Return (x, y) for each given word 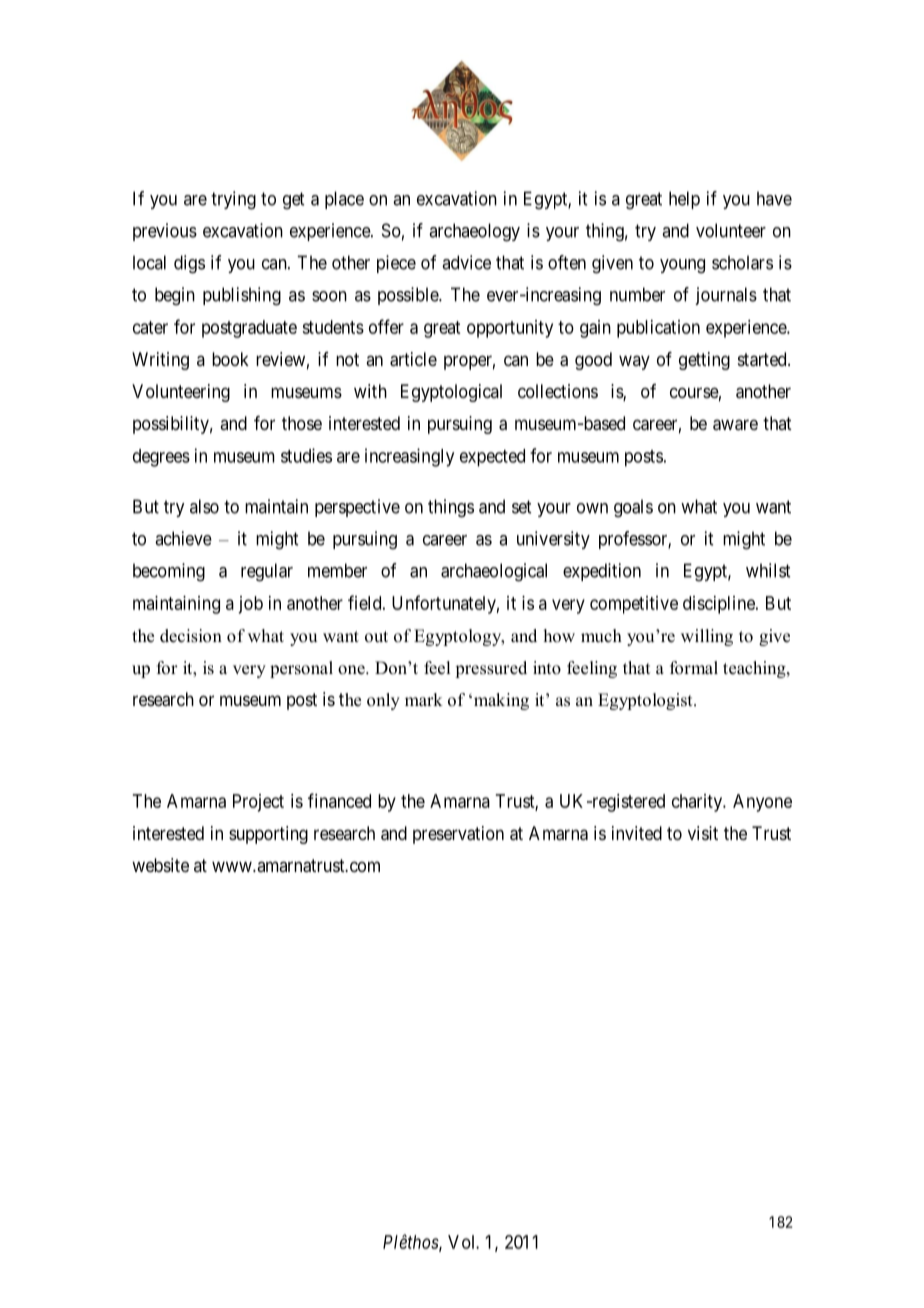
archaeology (474, 232)
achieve (183, 538)
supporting (268, 835)
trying (233, 200)
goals (633, 508)
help (684, 200)
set (521, 507)
